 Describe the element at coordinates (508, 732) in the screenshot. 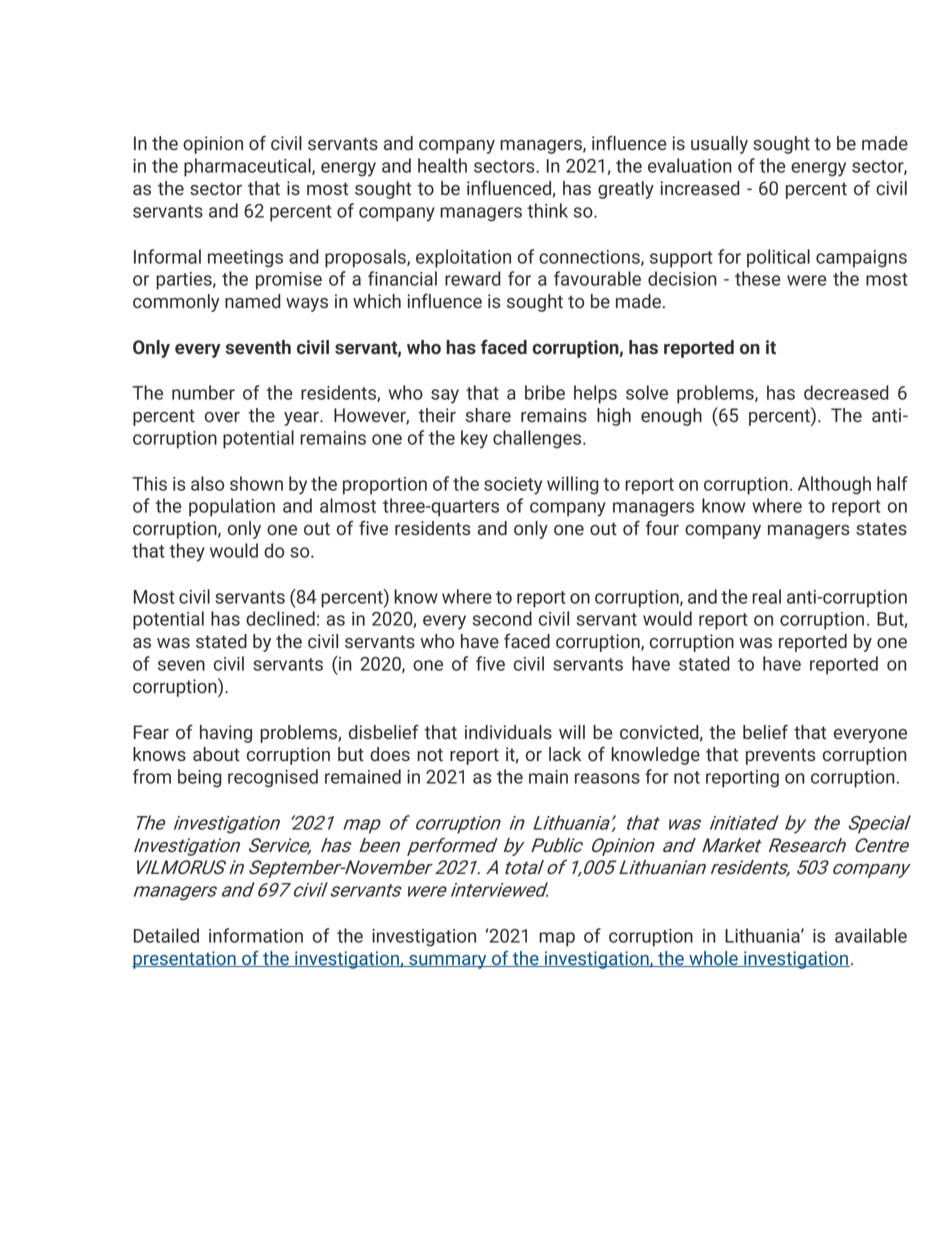

I see `individuals` at that location.
